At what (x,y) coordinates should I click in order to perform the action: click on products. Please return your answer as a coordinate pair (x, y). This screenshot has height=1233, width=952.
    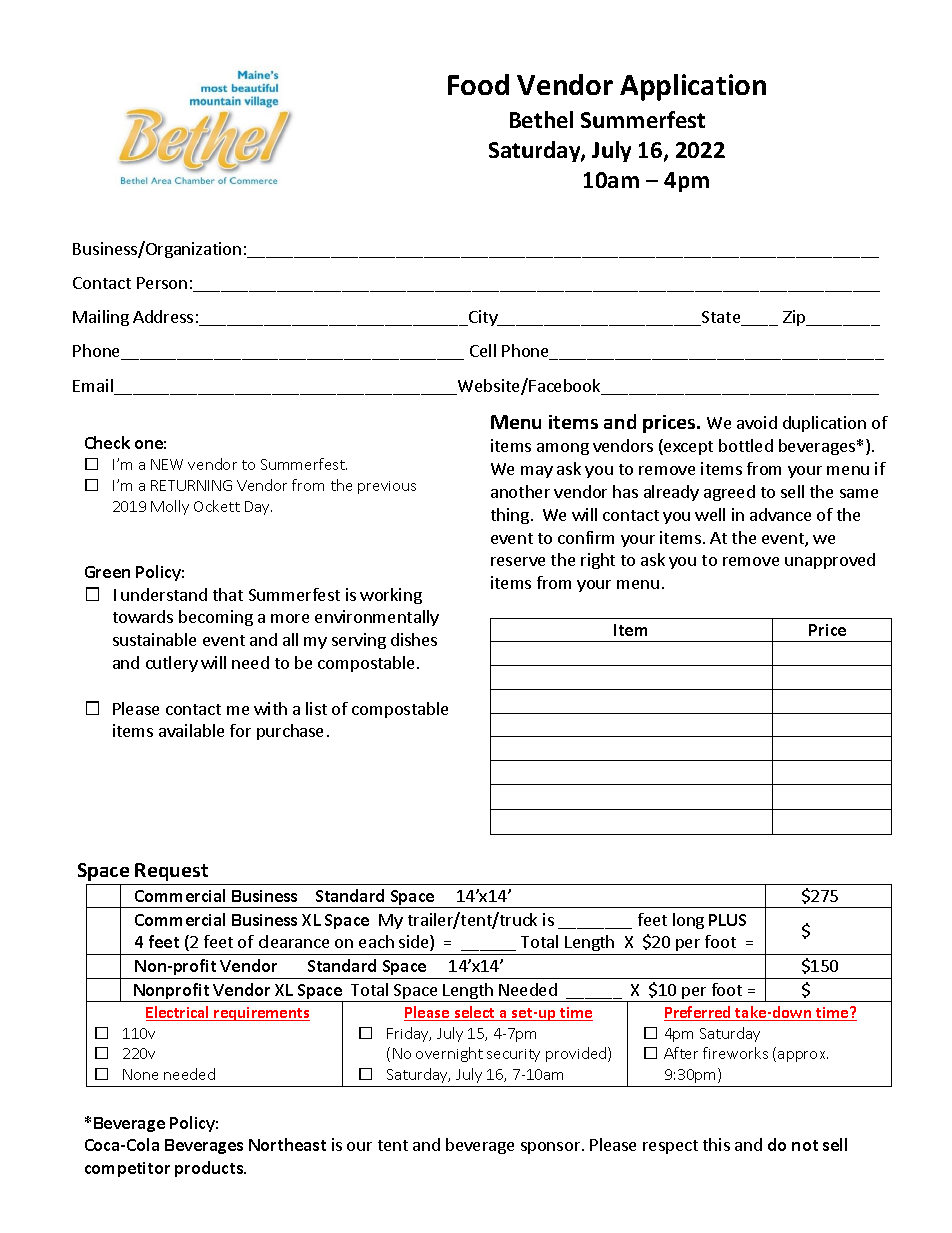
    Looking at the image, I should click on (210, 1169).
